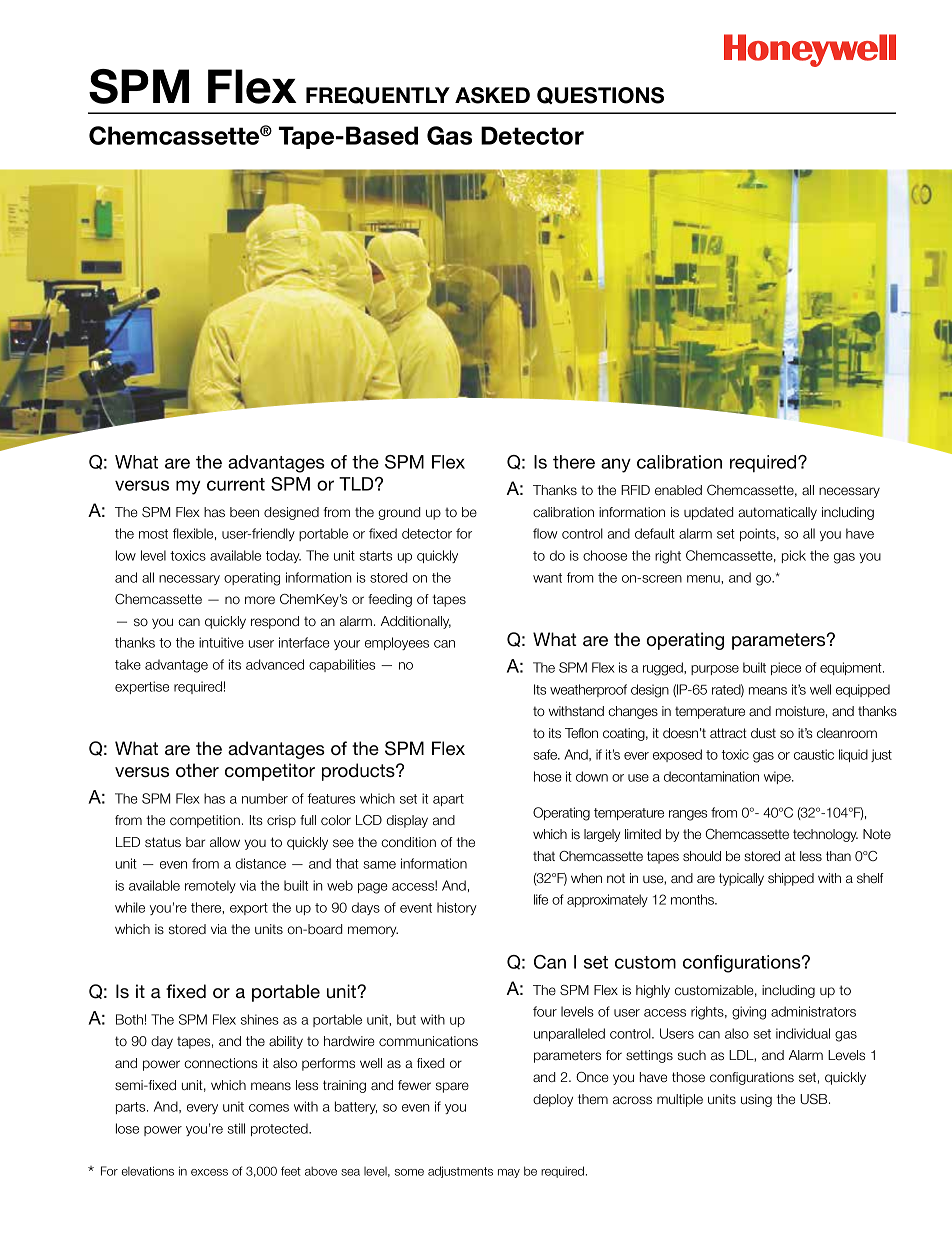 The width and height of the document is (952, 1233). I want to click on flow, so click(545, 533).
